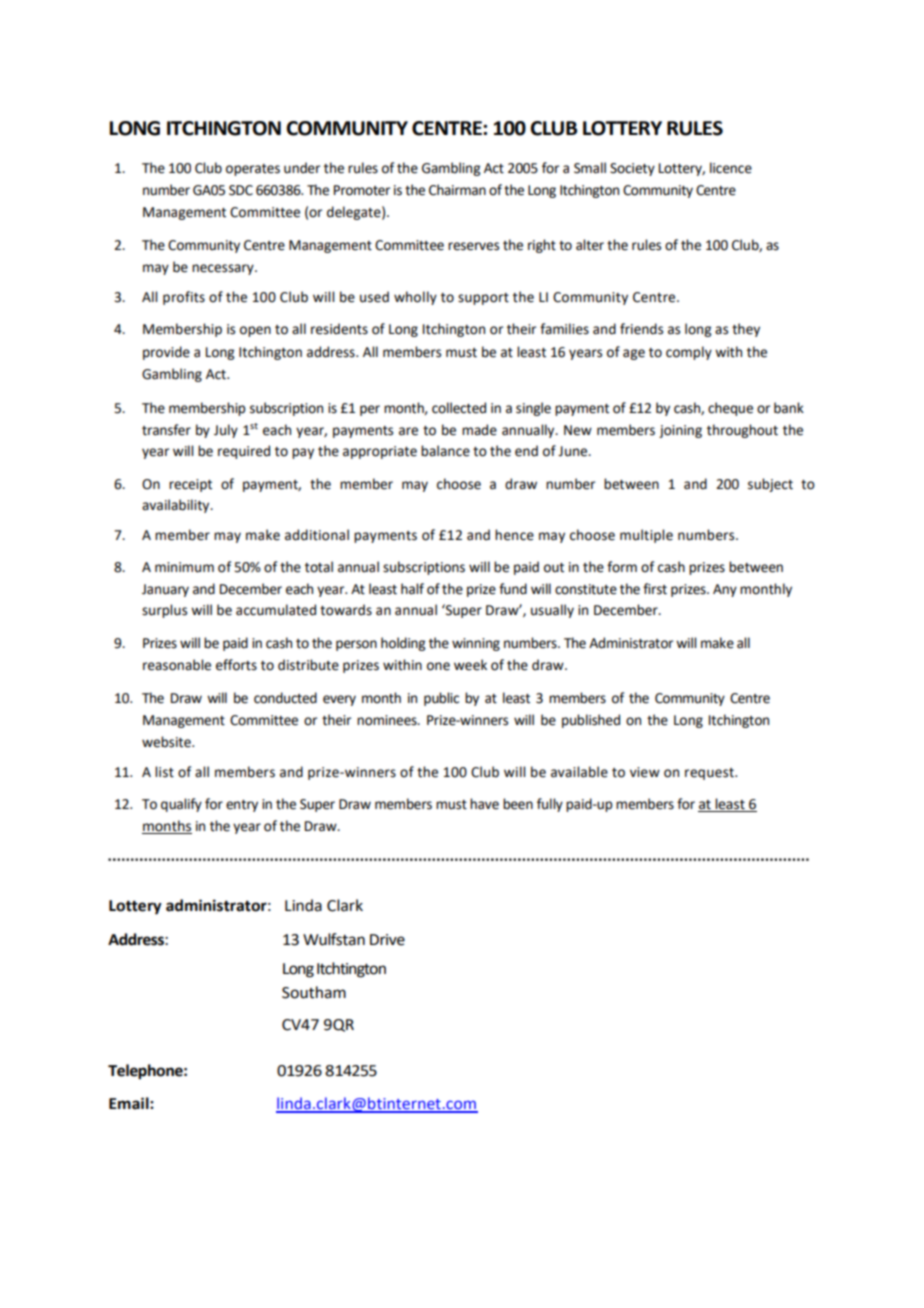 This document has width=924, height=1308. Describe the element at coordinates (241, 190) in the document. I see `SDC` at that location.
